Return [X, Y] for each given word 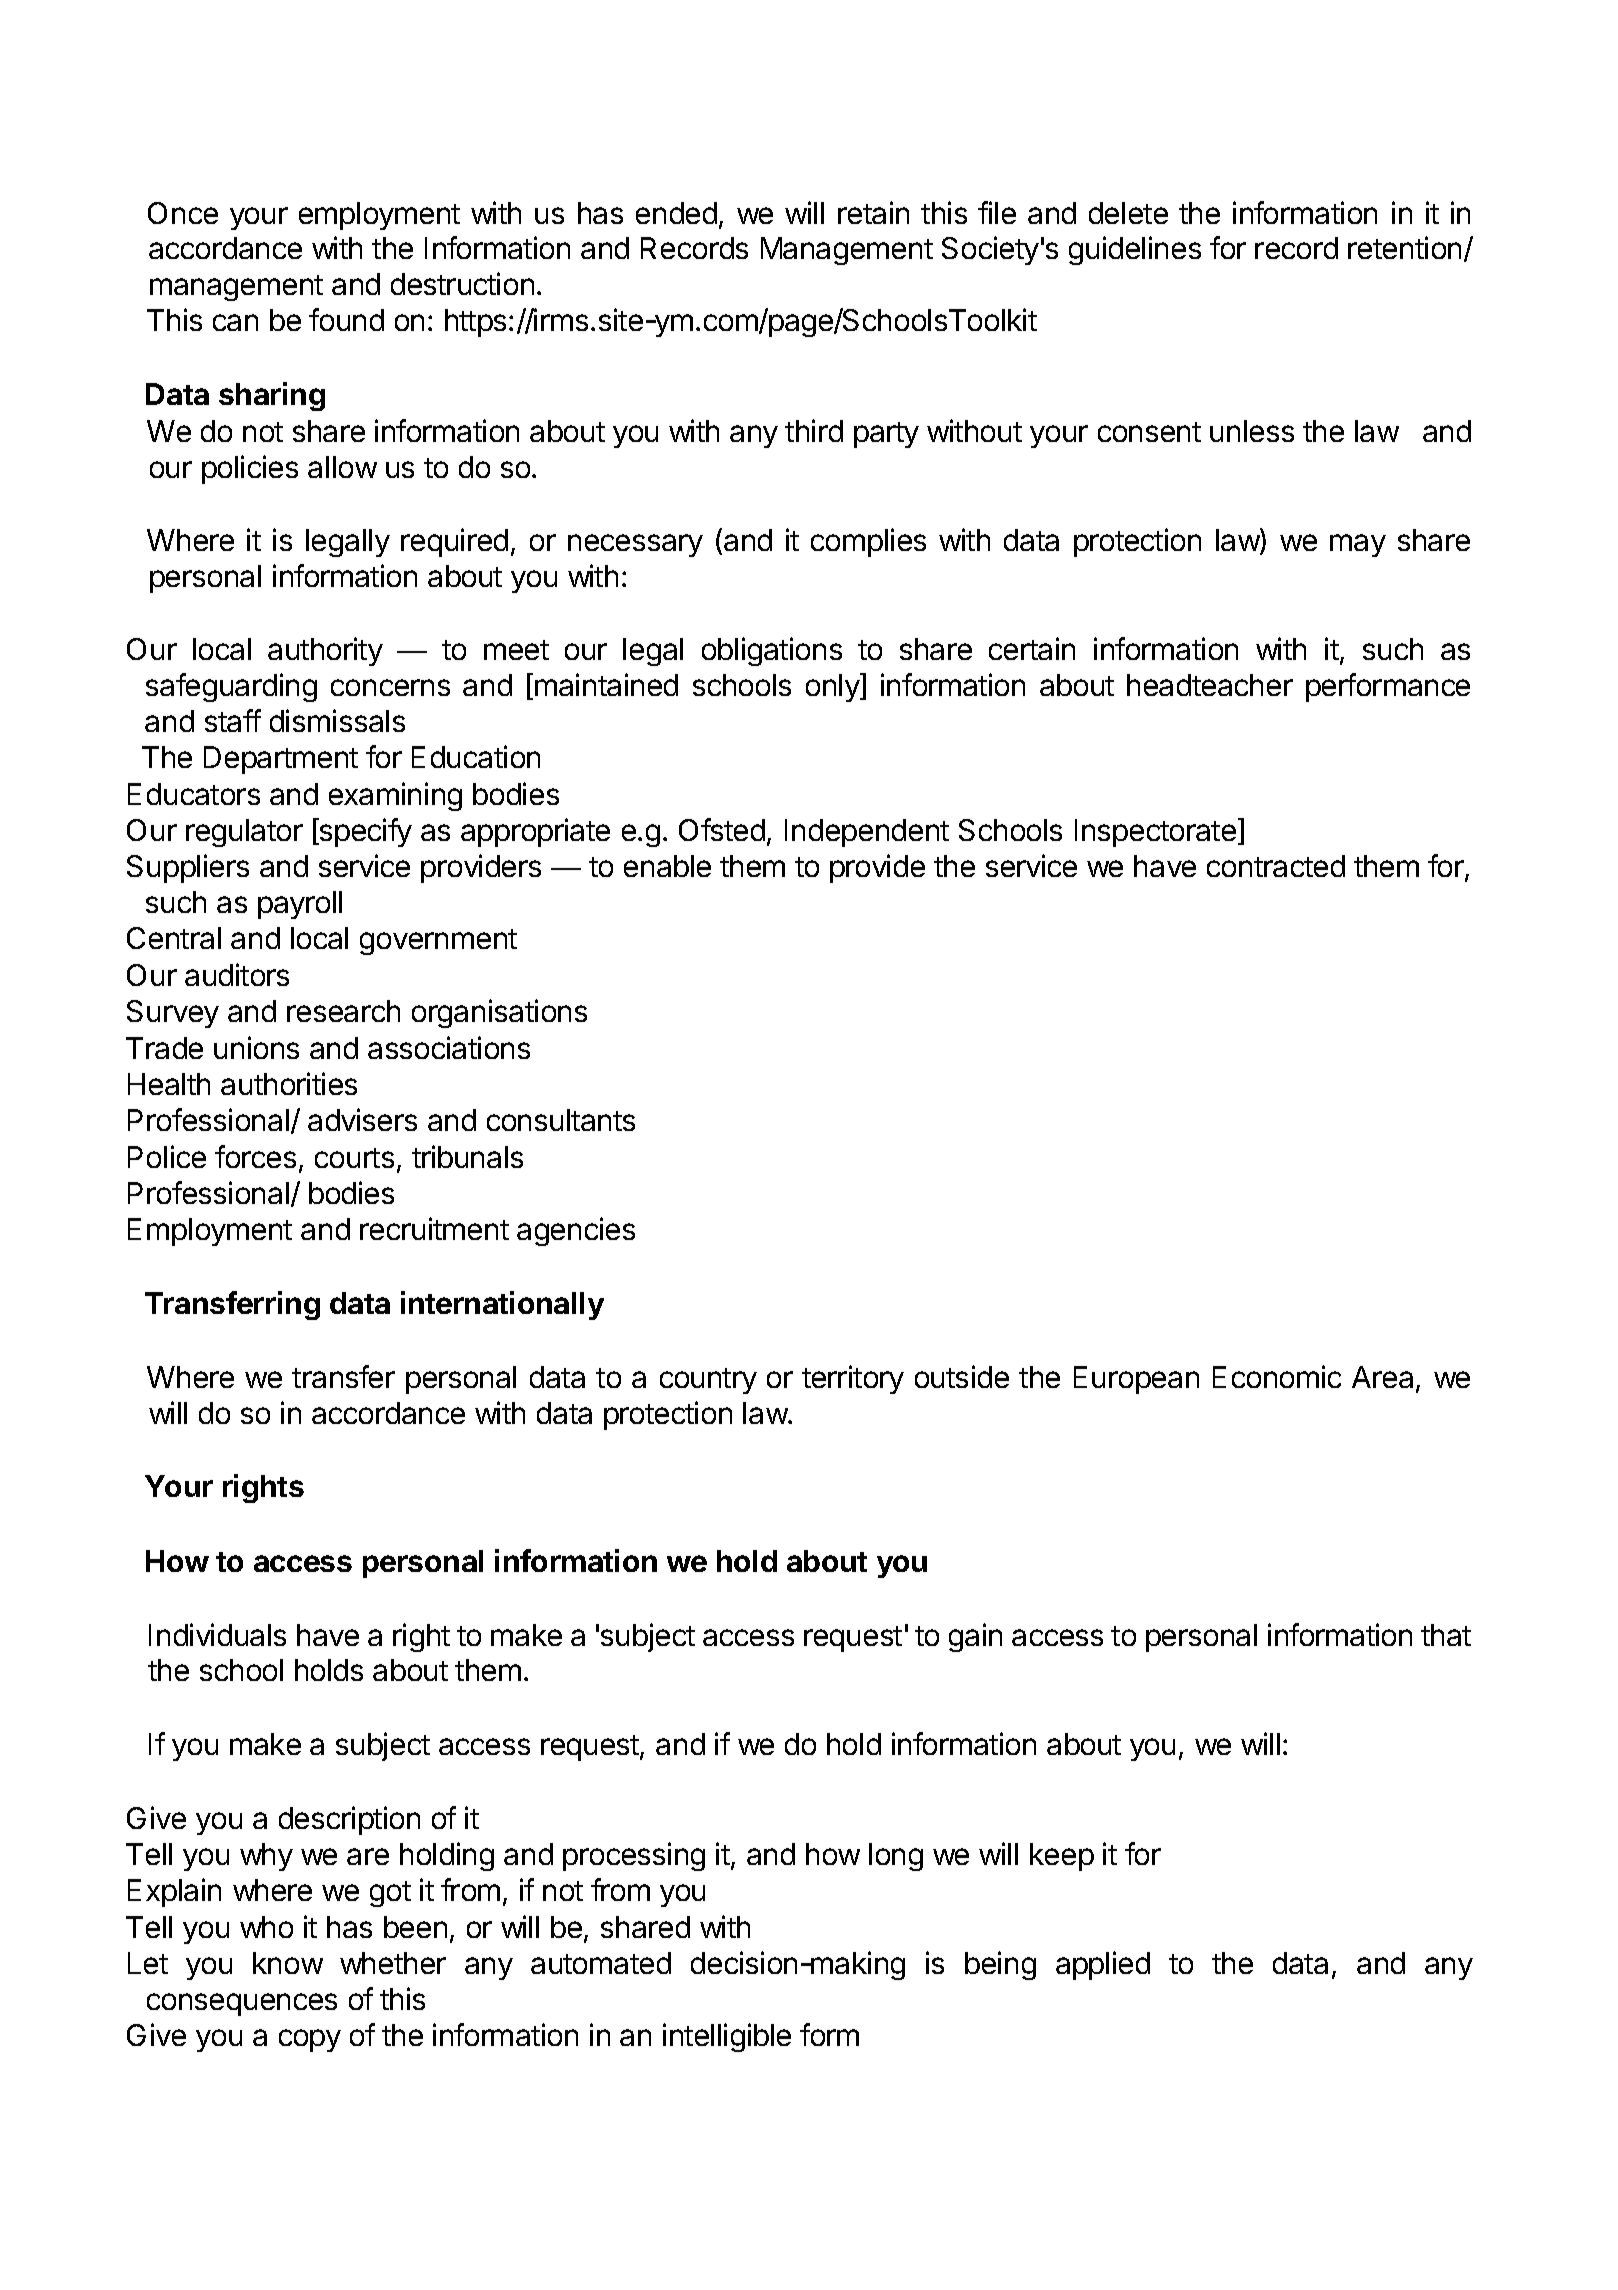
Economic [1277, 1376]
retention [1404, 247]
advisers [362, 1119]
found [346, 319]
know [288, 1963]
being [1000, 1965]
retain [873, 212]
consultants [561, 1120]
